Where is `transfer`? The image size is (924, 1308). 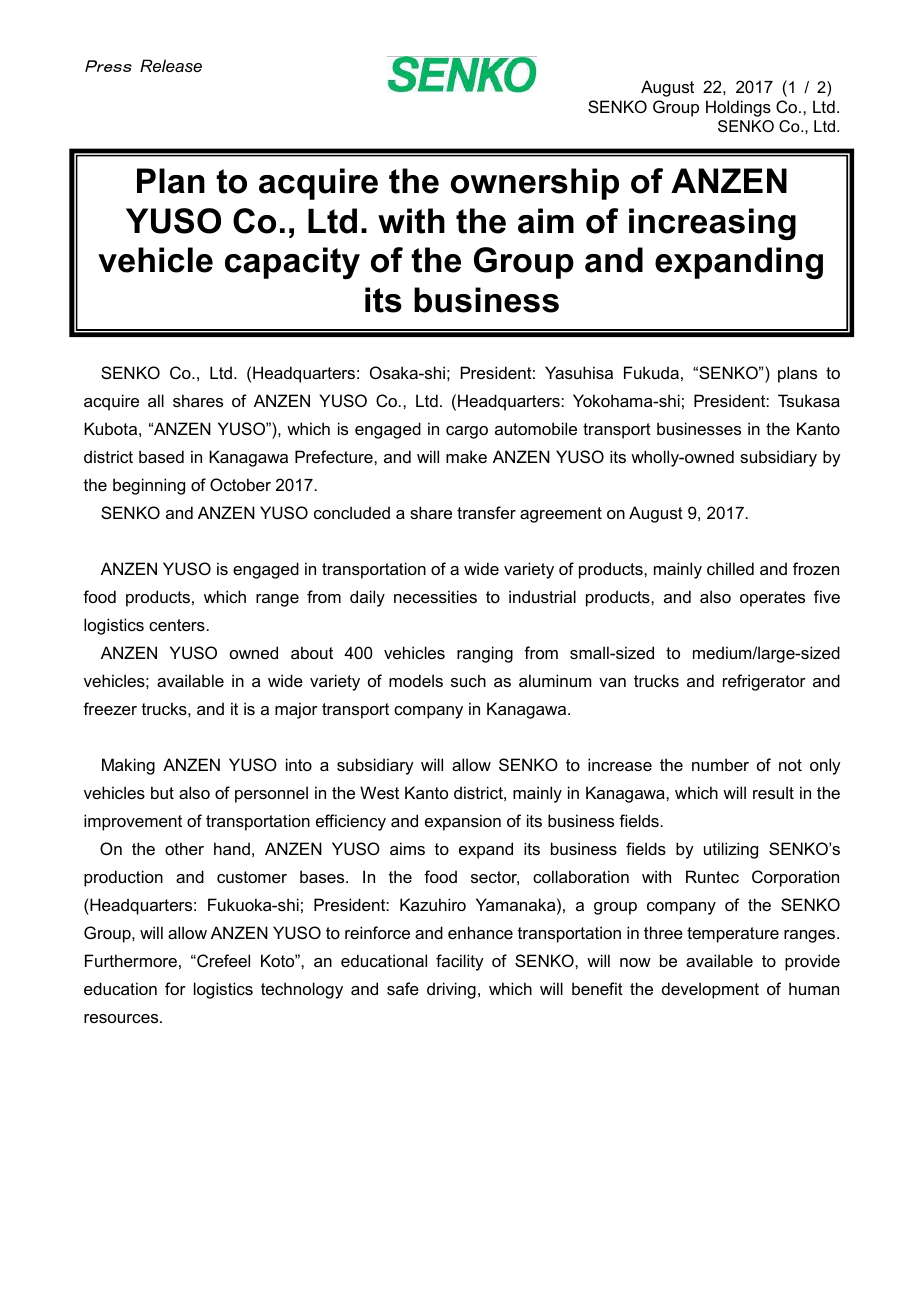
transfer is located at coordinates (486, 512).
